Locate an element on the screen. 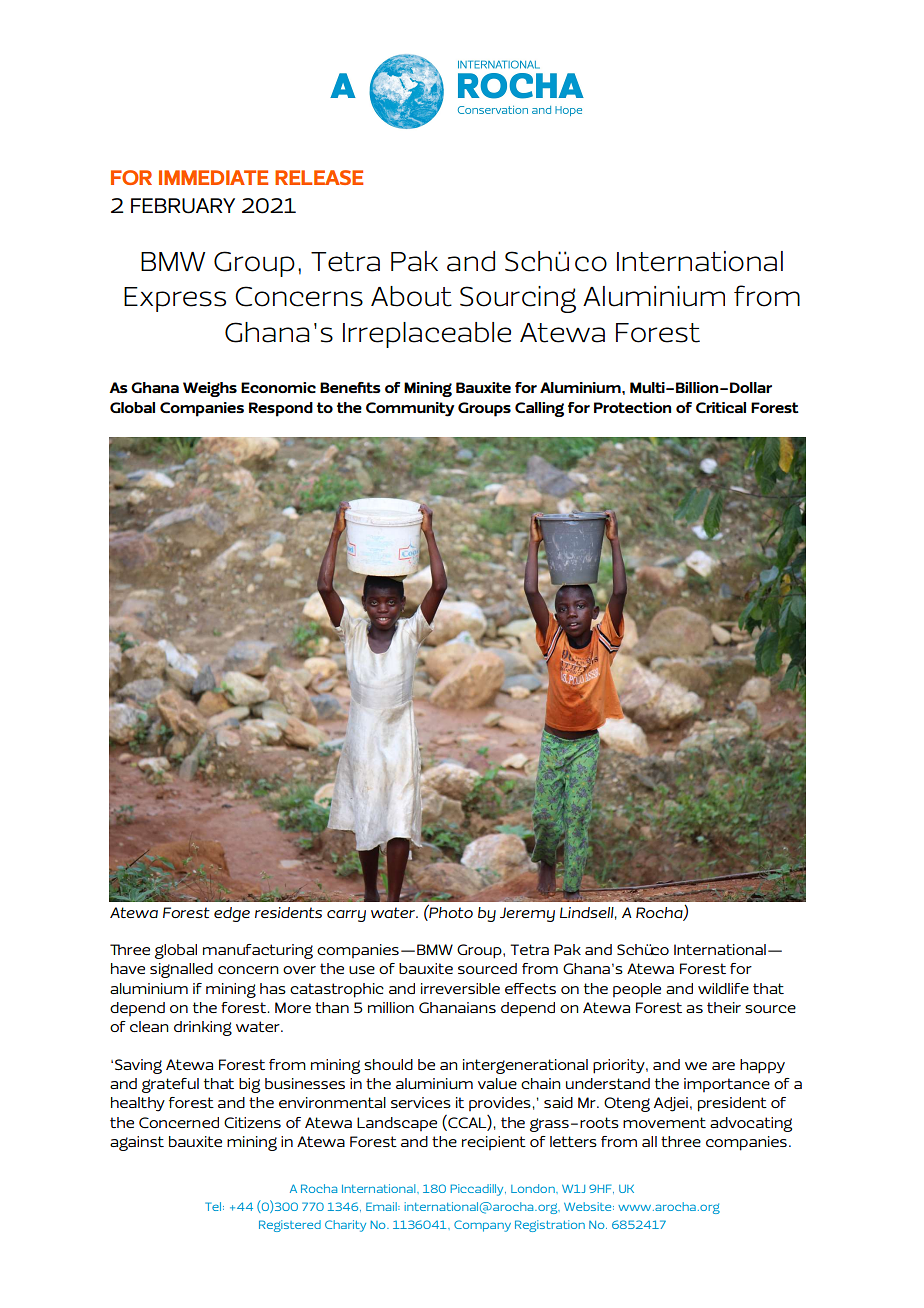  Piccadilly is located at coordinates (478, 1190).
